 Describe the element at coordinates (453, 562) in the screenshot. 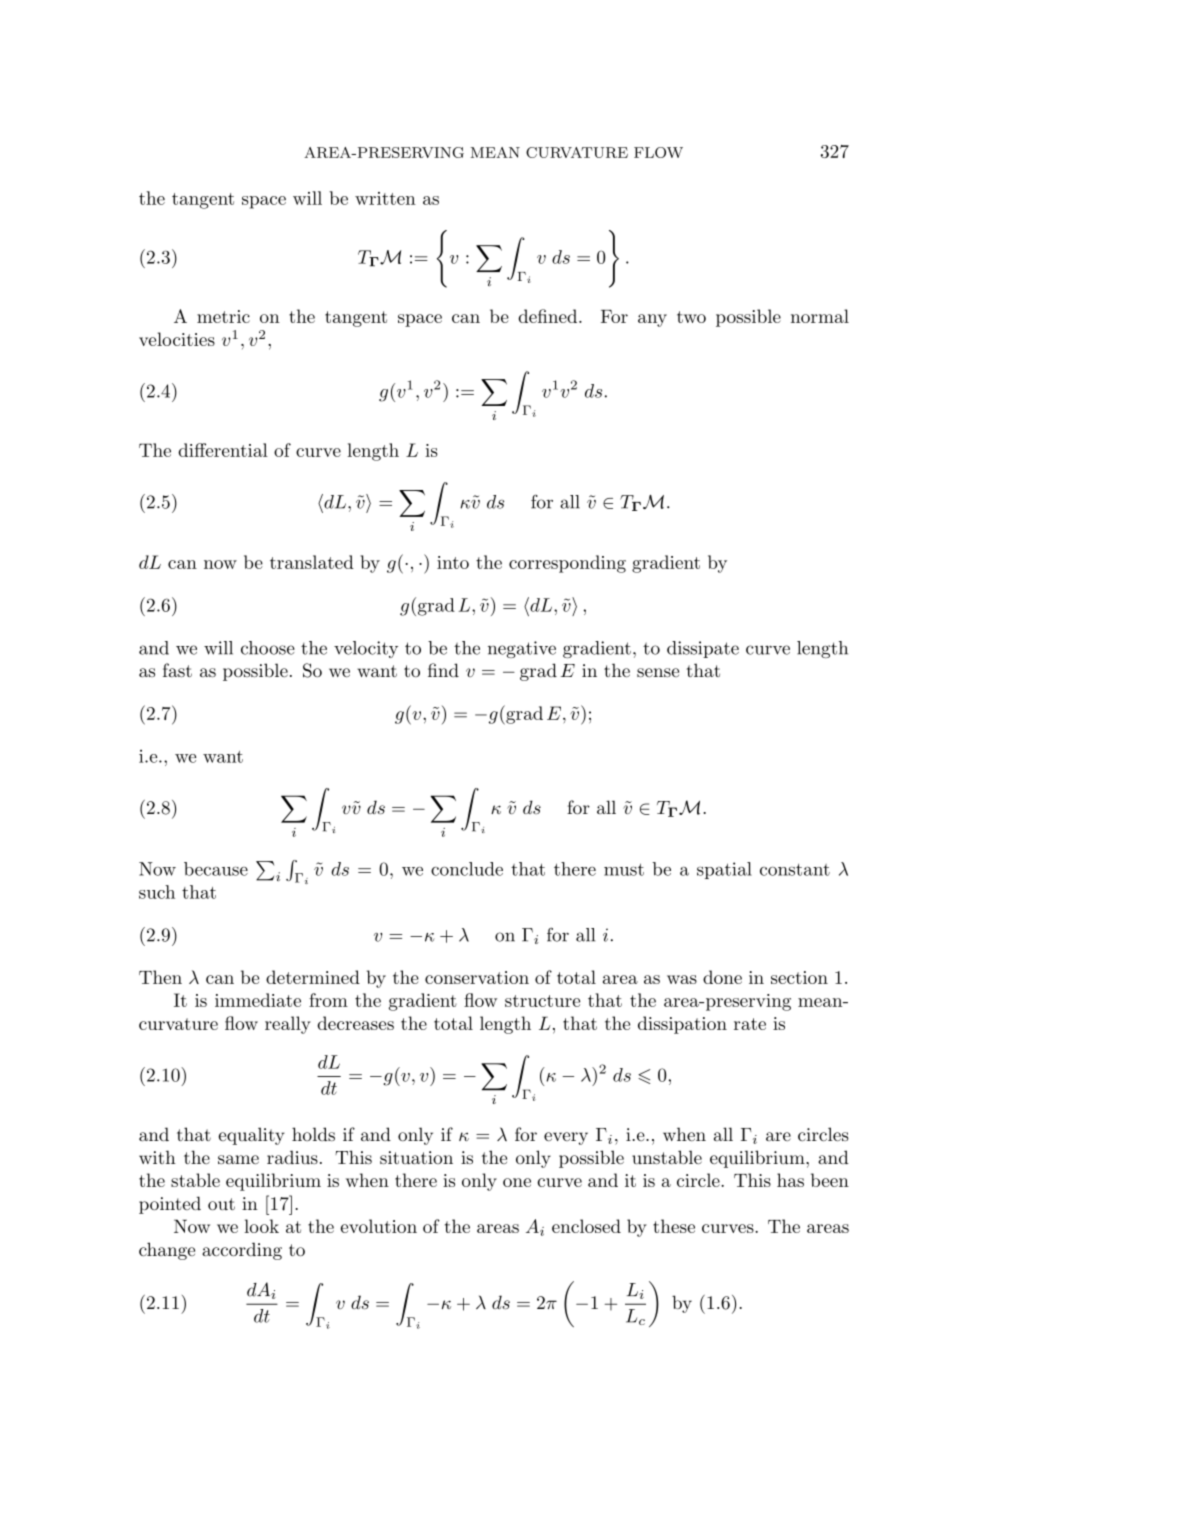

I see `into` at that location.
